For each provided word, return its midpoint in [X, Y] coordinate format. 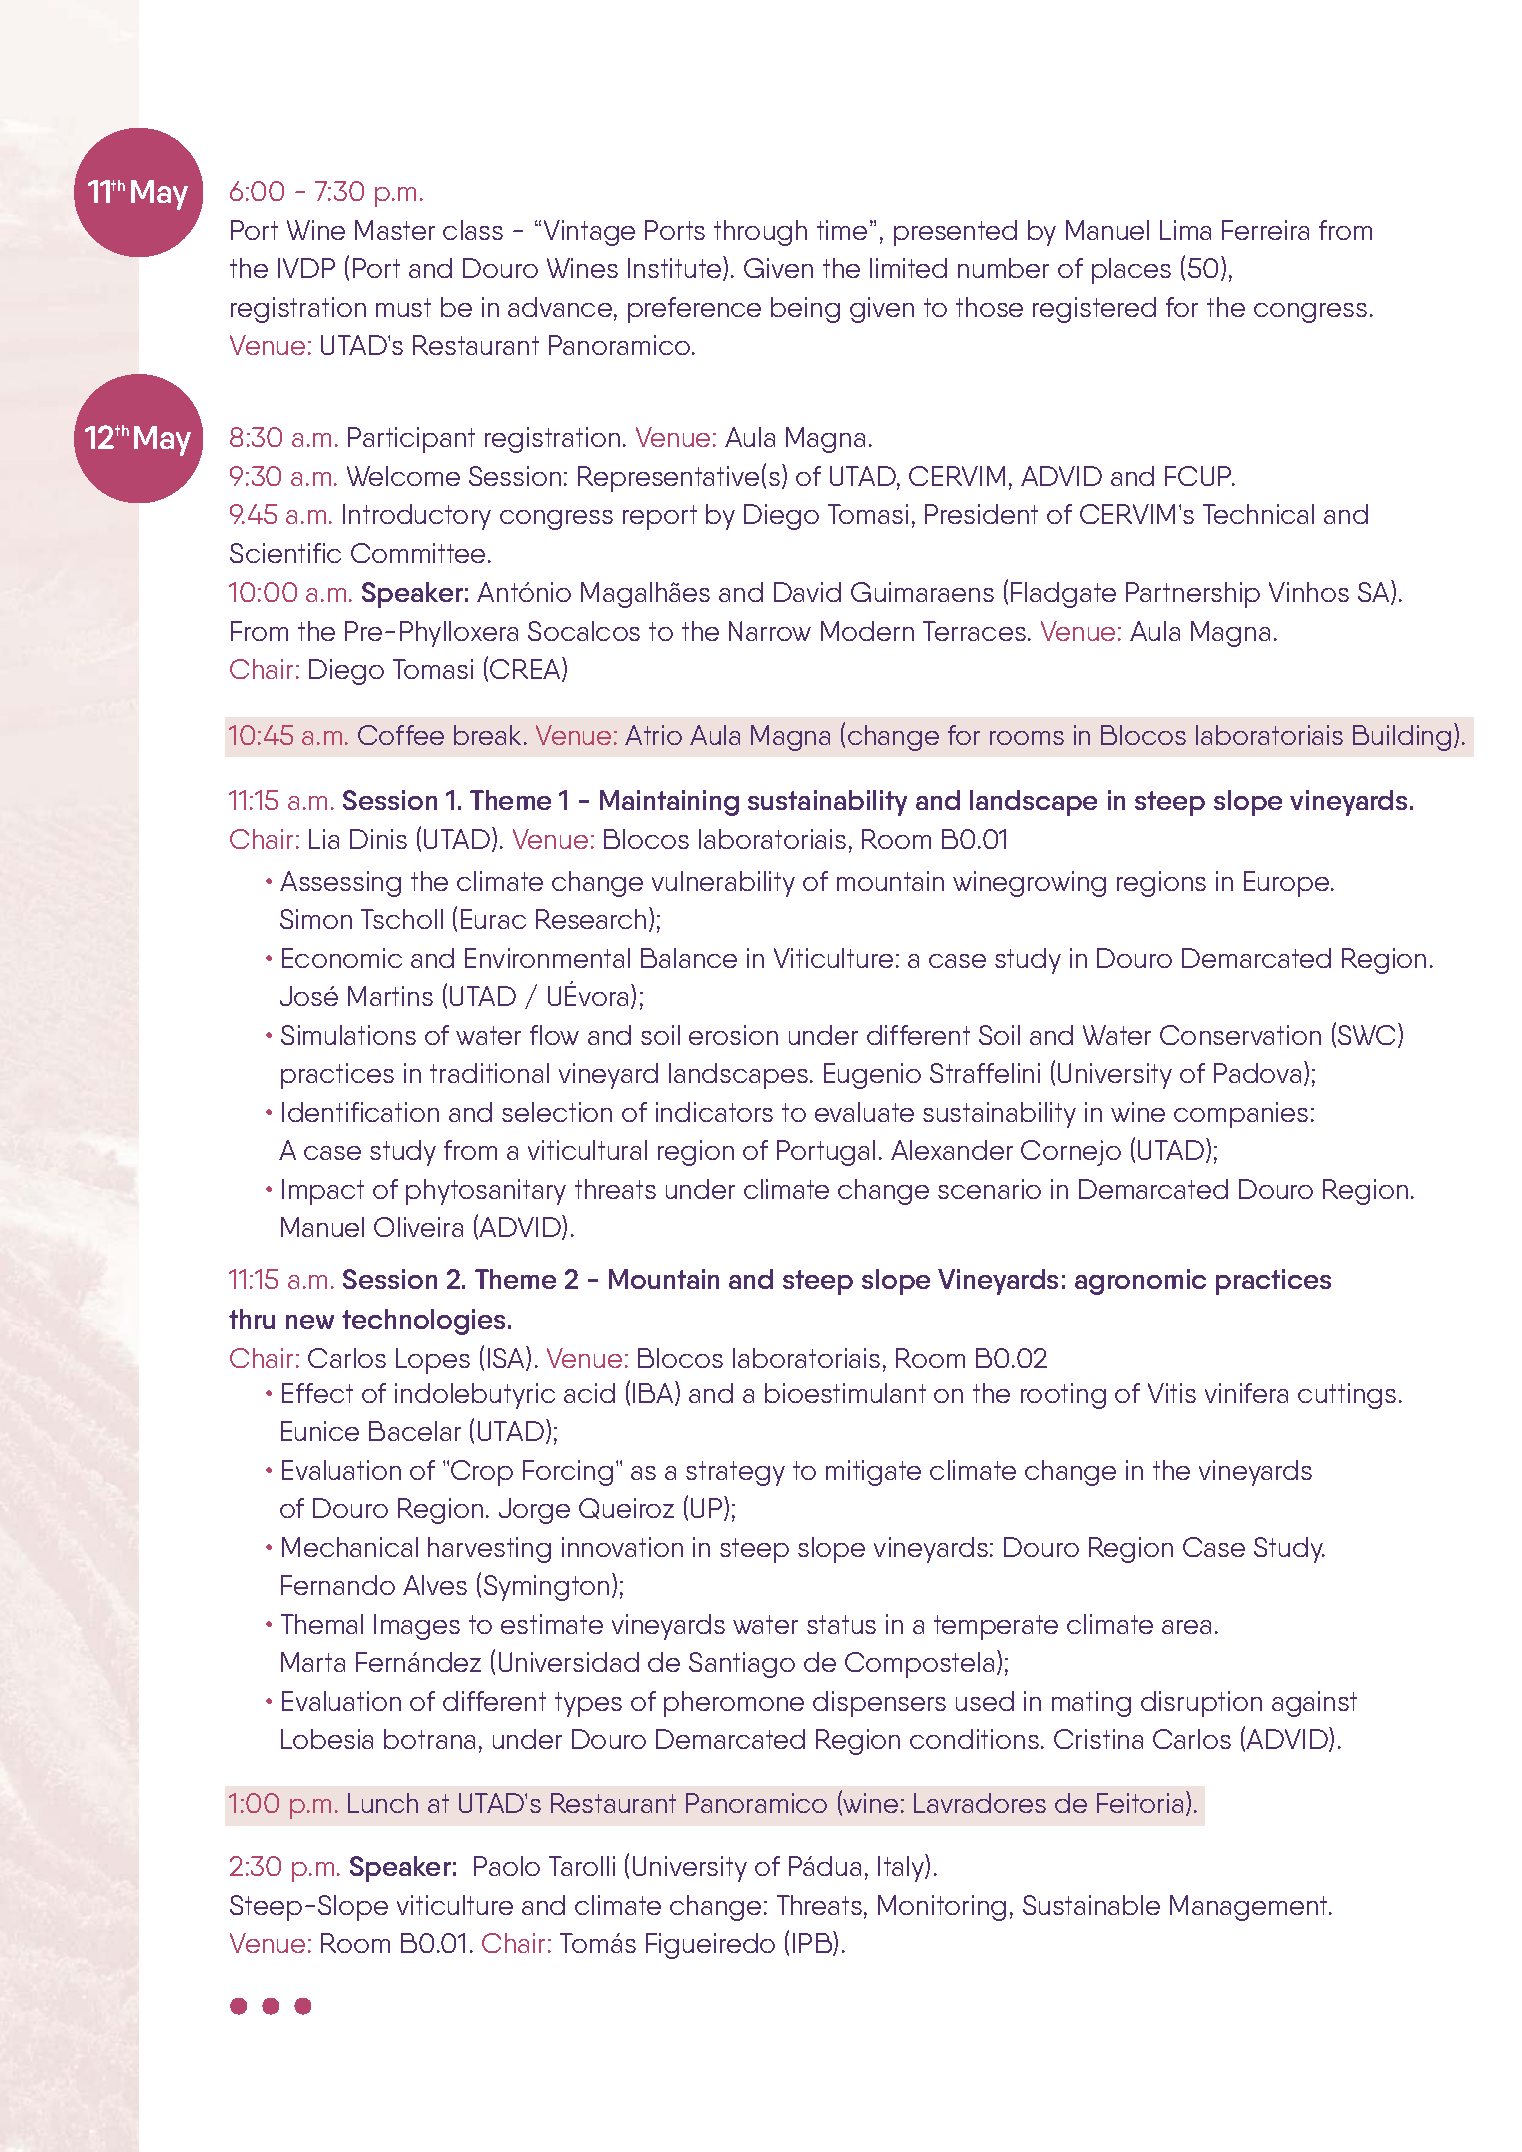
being [805, 310]
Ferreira [1265, 230]
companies [1241, 1115]
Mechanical [350, 1547]
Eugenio [872, 1076]
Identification [360, 1112]
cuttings [1347, 1396]
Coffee [401, 735]
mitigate [873, 1473]
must [403, 307]
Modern [867, 631]
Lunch [383, 1803]
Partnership [1193, 595]
